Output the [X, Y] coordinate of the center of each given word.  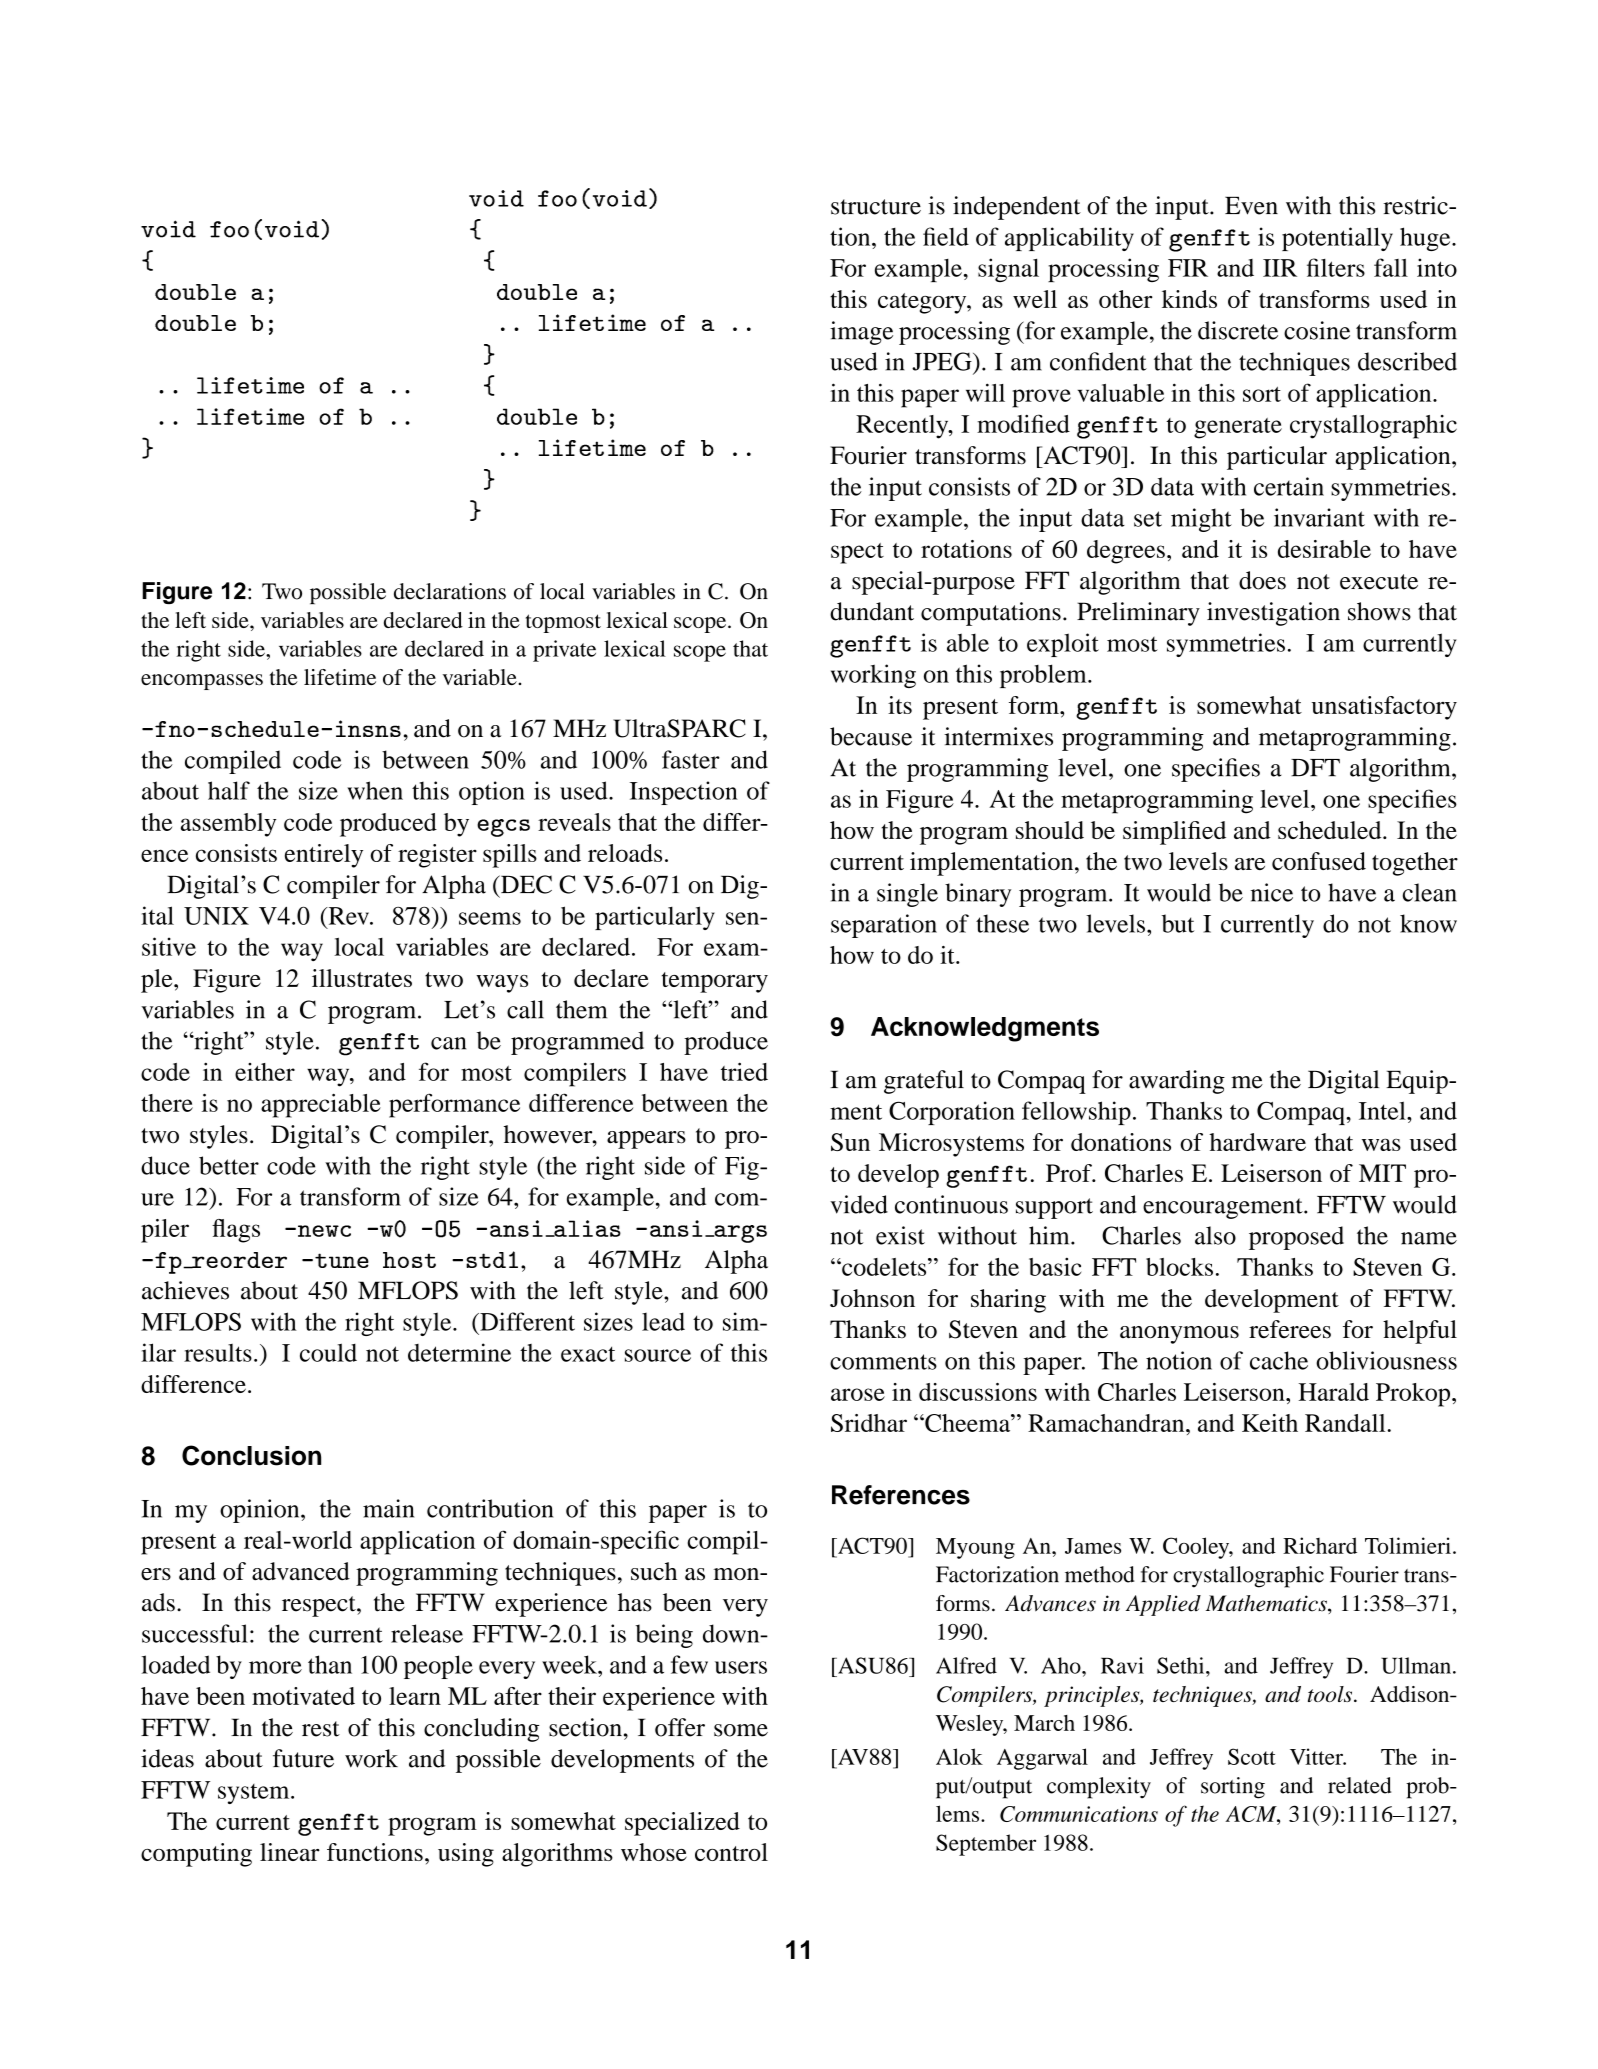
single [907, 895]
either [265, 1072]
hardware [1257, 1142]
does [1262, 580]
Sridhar [869, 1423]
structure [876, 207]
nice [1272, 892]
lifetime [340, 677]
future [303, 1758]
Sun [850, 1142]
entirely [324, 856]
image [861, 333]
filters [1336, 267]
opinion [261, 1511]
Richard [1320, 1545]
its [900, 705]
